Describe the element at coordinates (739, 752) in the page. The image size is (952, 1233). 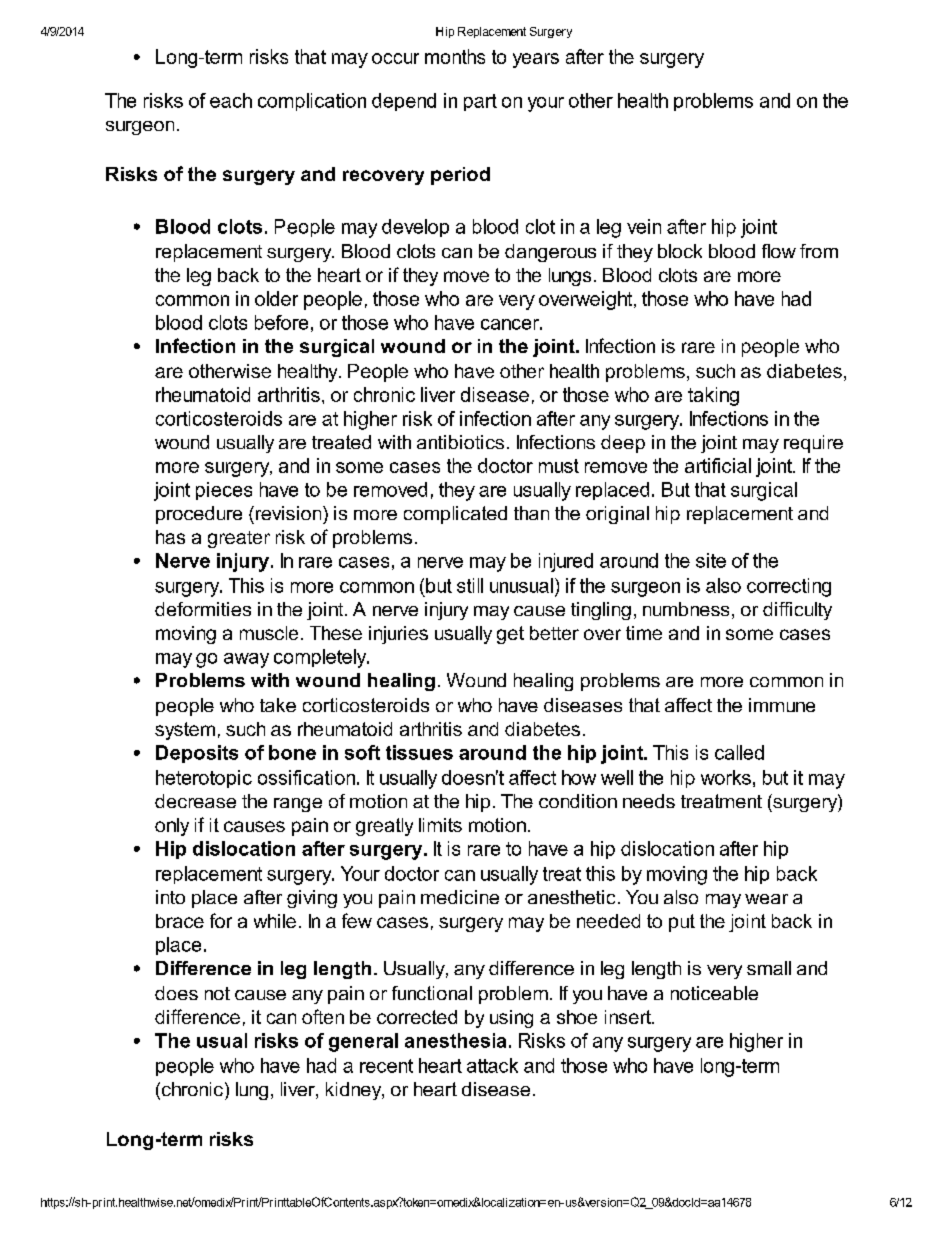
I see `called` at that location.
